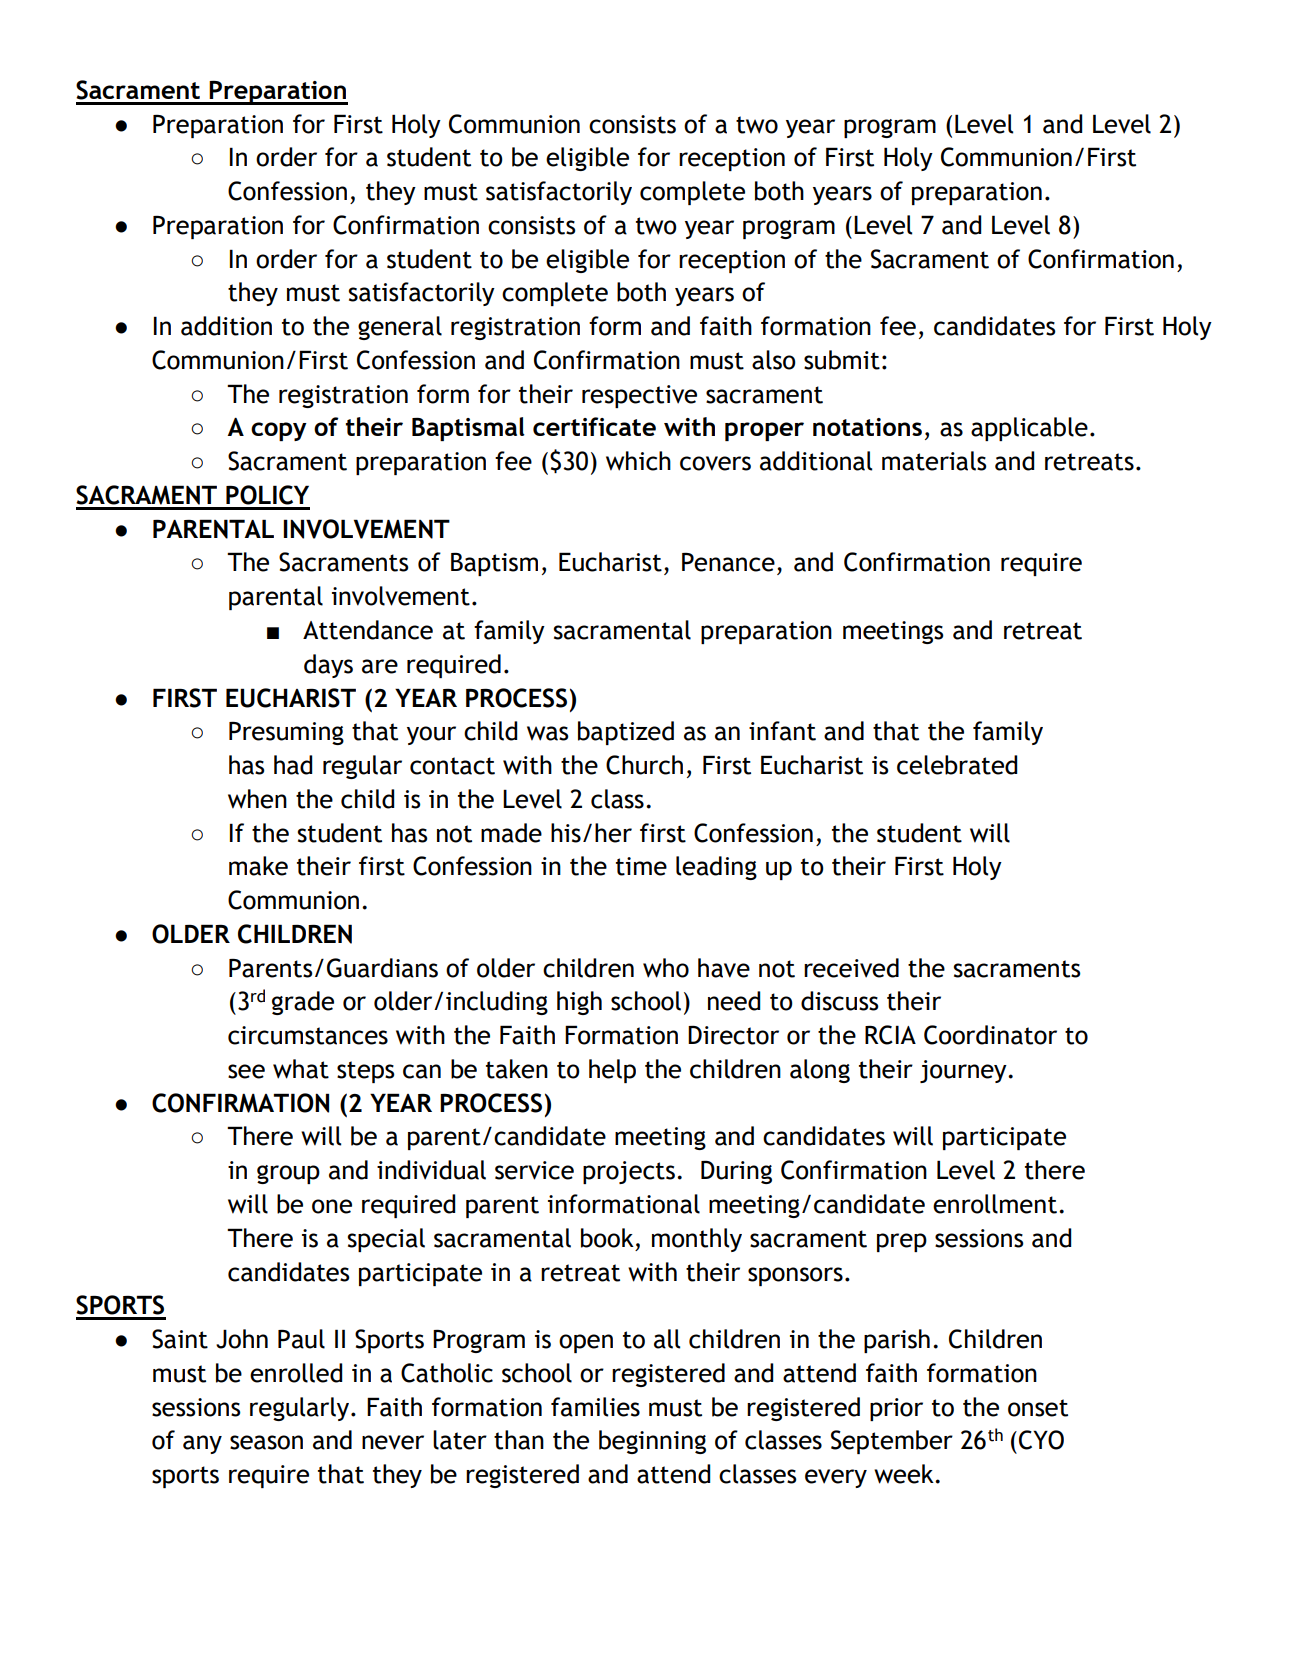 The image size is (1290, 1669). I want to click on copy, so click(279, 431).
